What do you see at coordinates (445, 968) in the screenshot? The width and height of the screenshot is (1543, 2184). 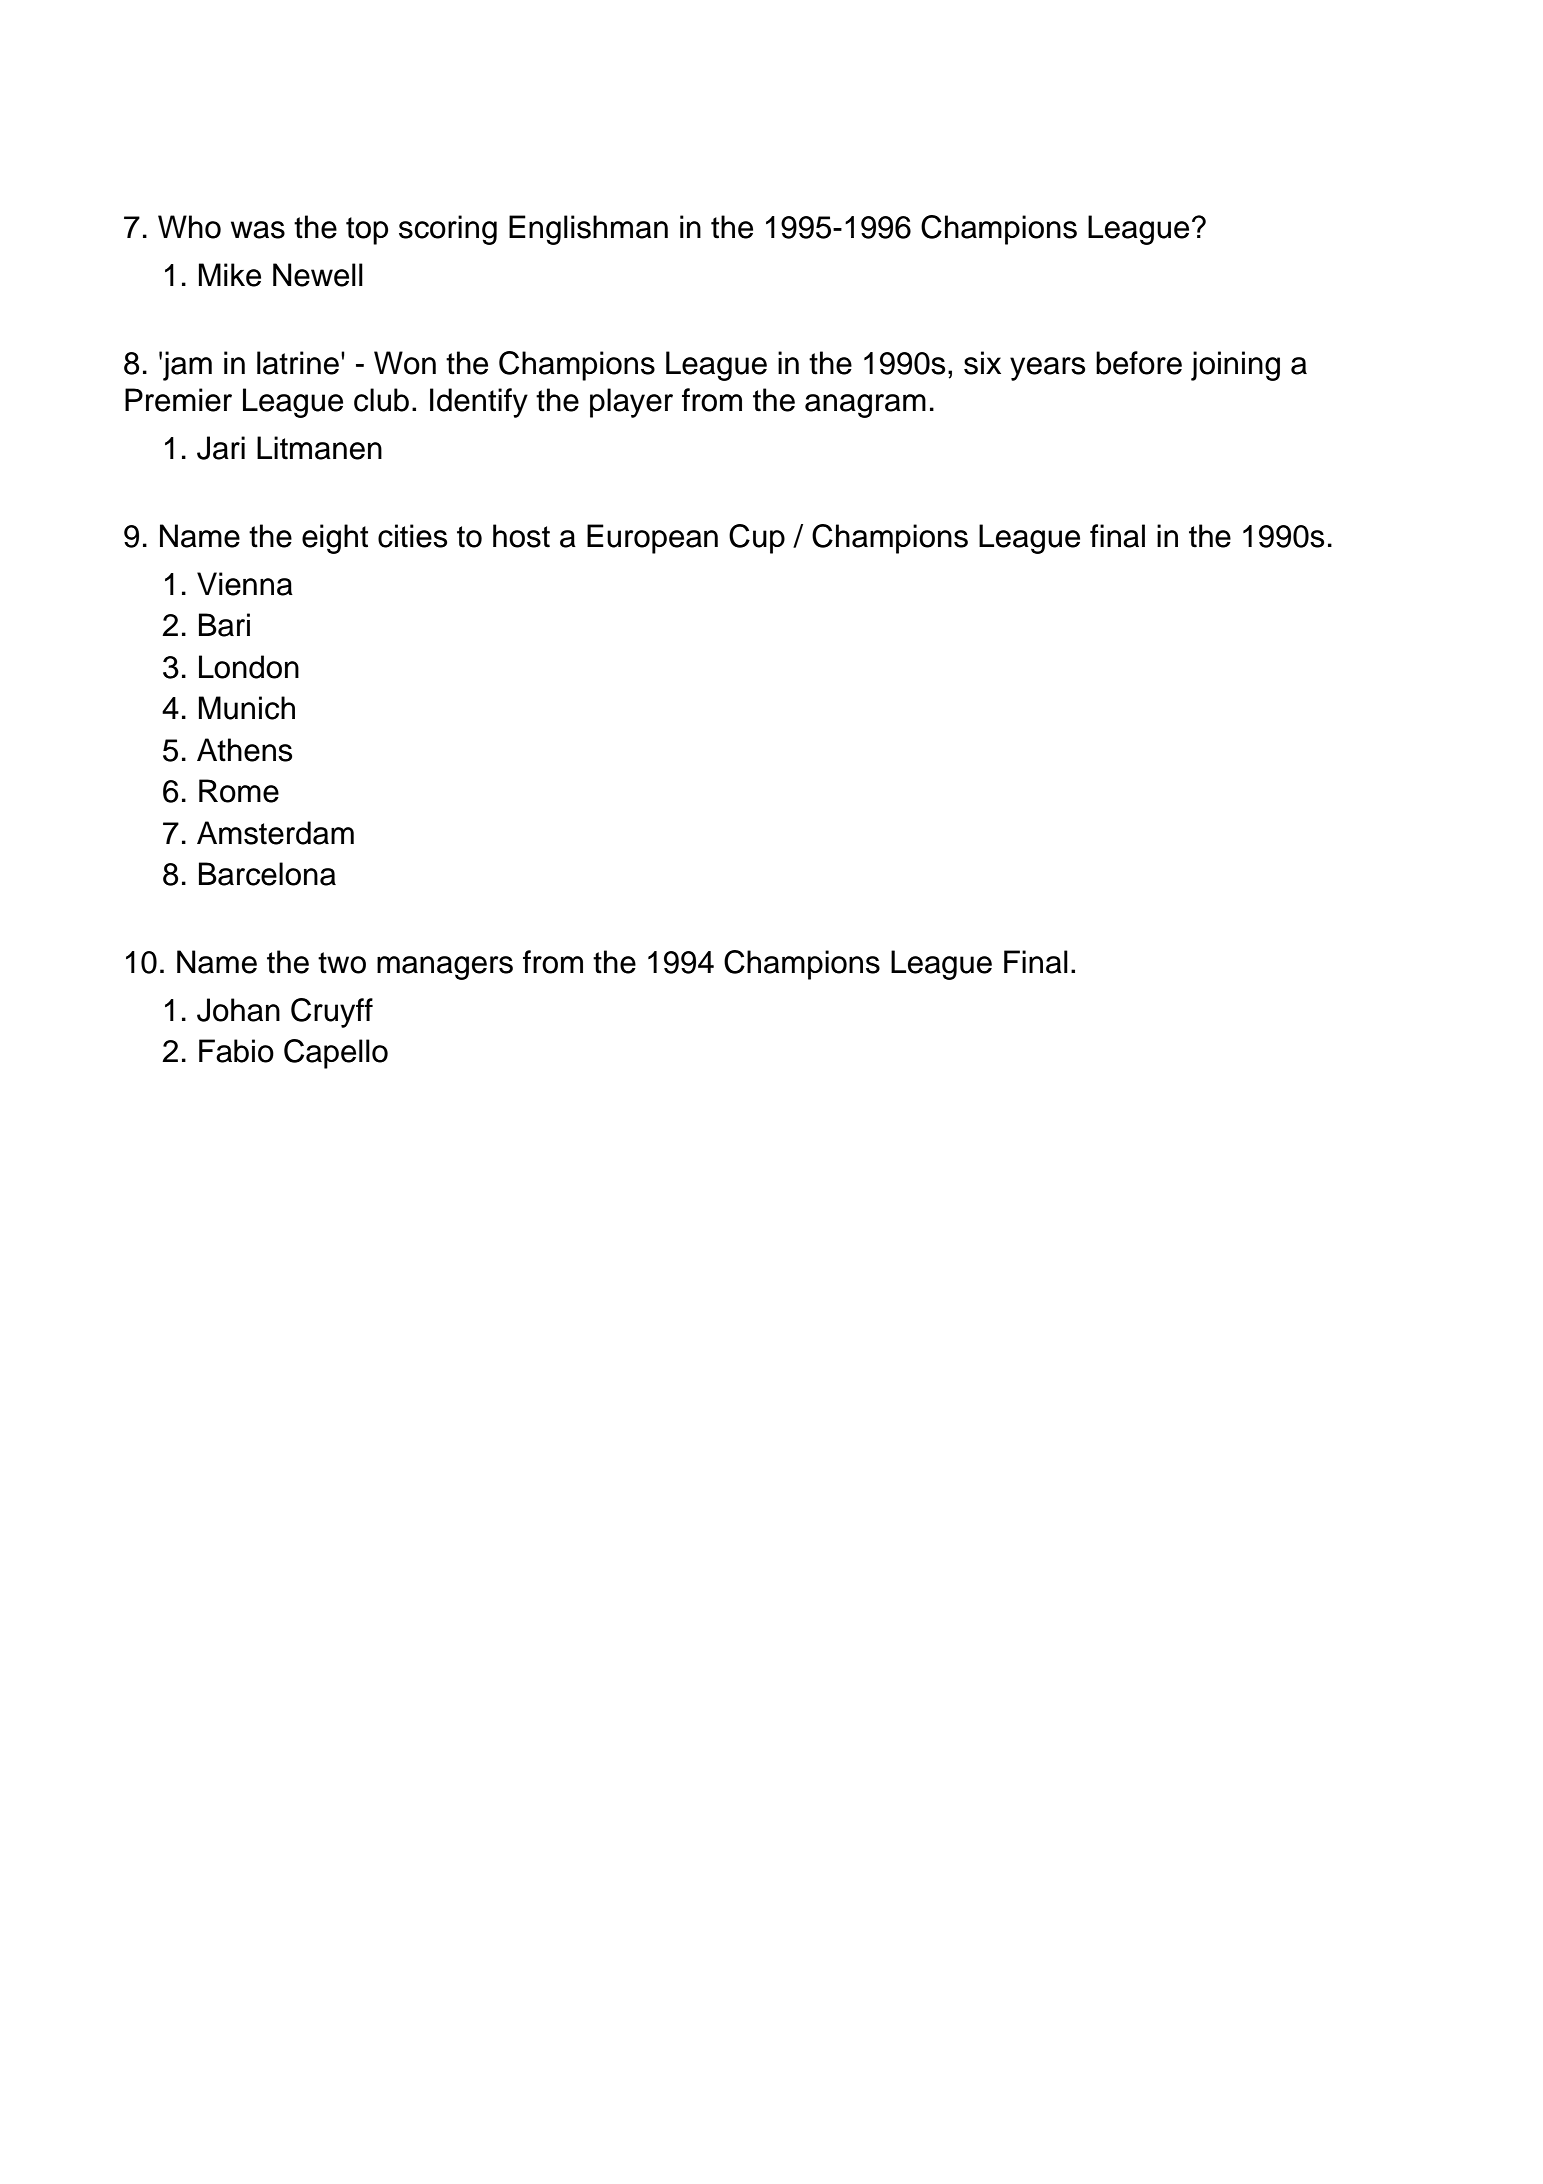 I see `managers` at bounding box center [445, 968].
